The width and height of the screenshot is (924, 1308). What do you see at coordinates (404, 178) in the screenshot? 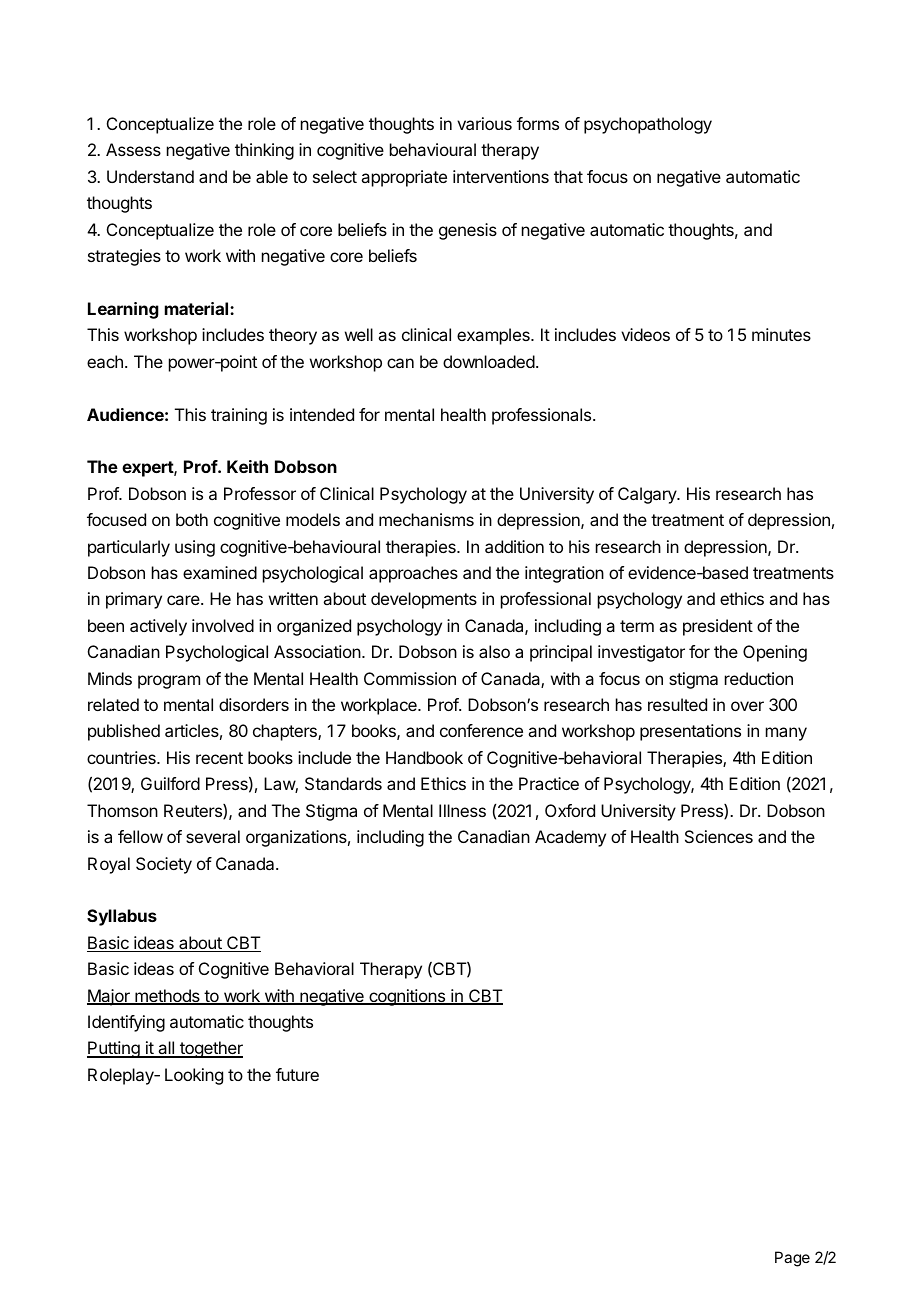
I see `appropriate` at bounding box center [404, 178].
